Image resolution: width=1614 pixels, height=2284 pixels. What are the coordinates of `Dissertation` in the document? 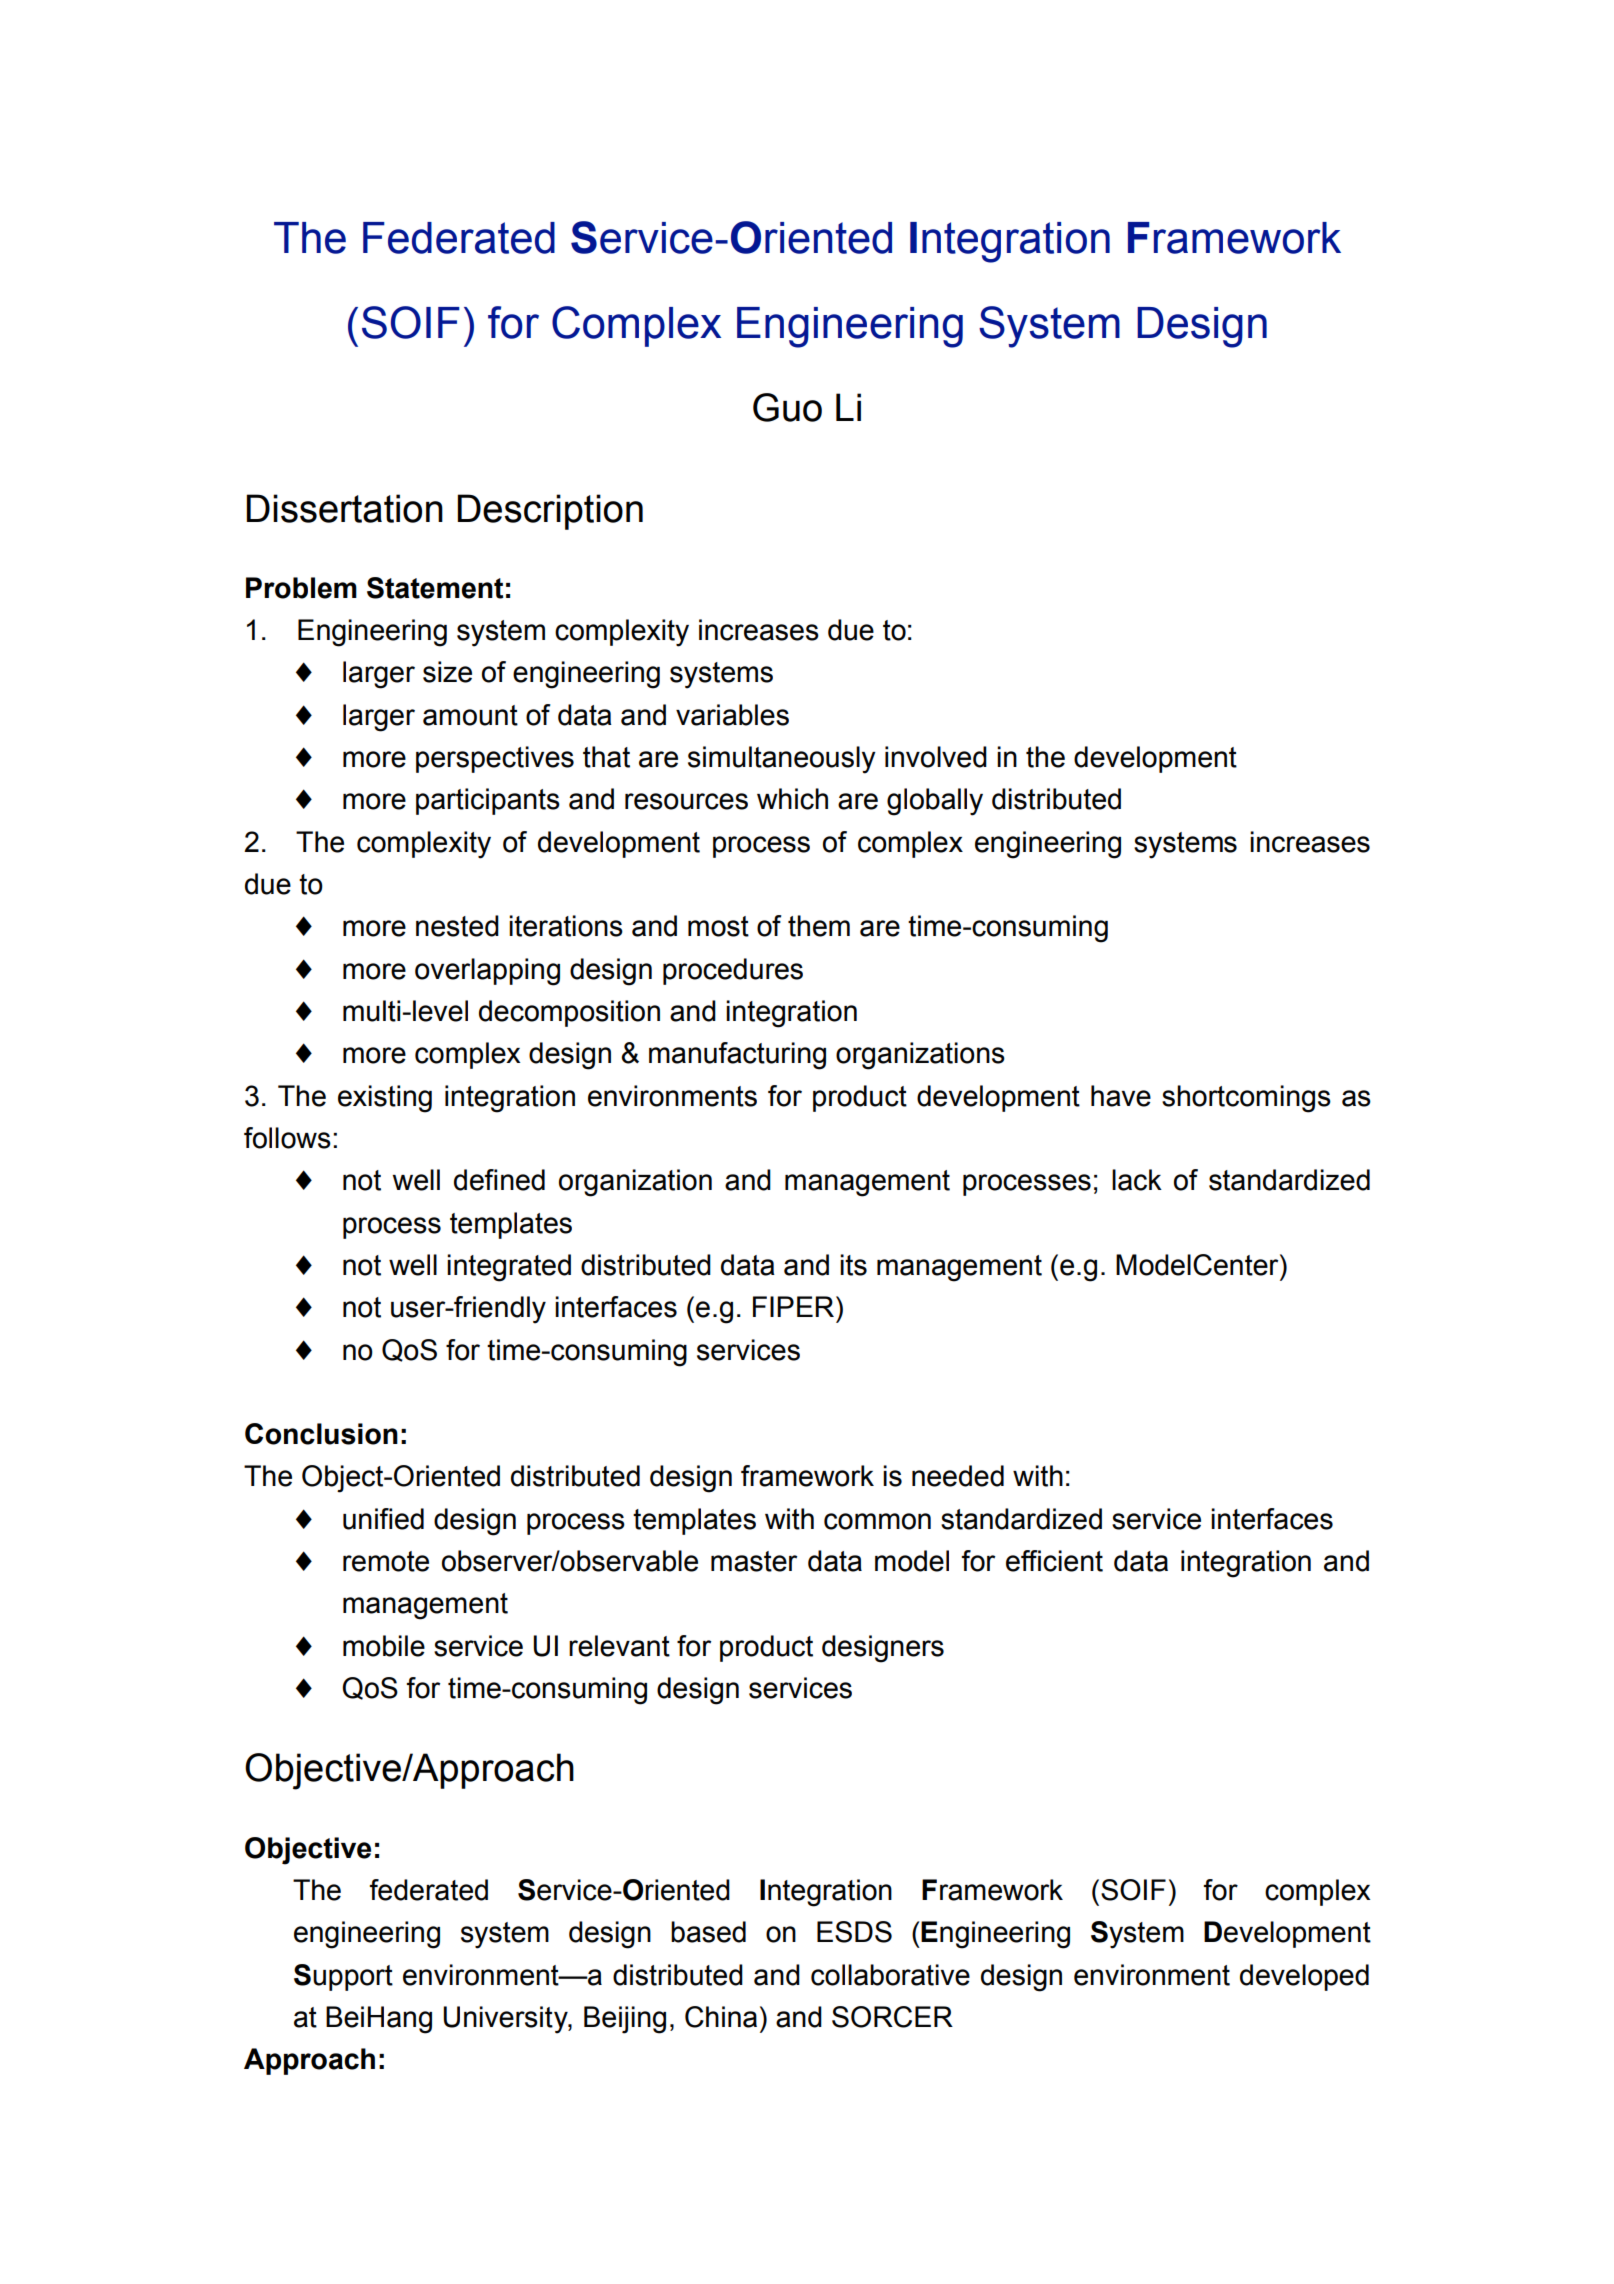 It's located at (344, 508).
